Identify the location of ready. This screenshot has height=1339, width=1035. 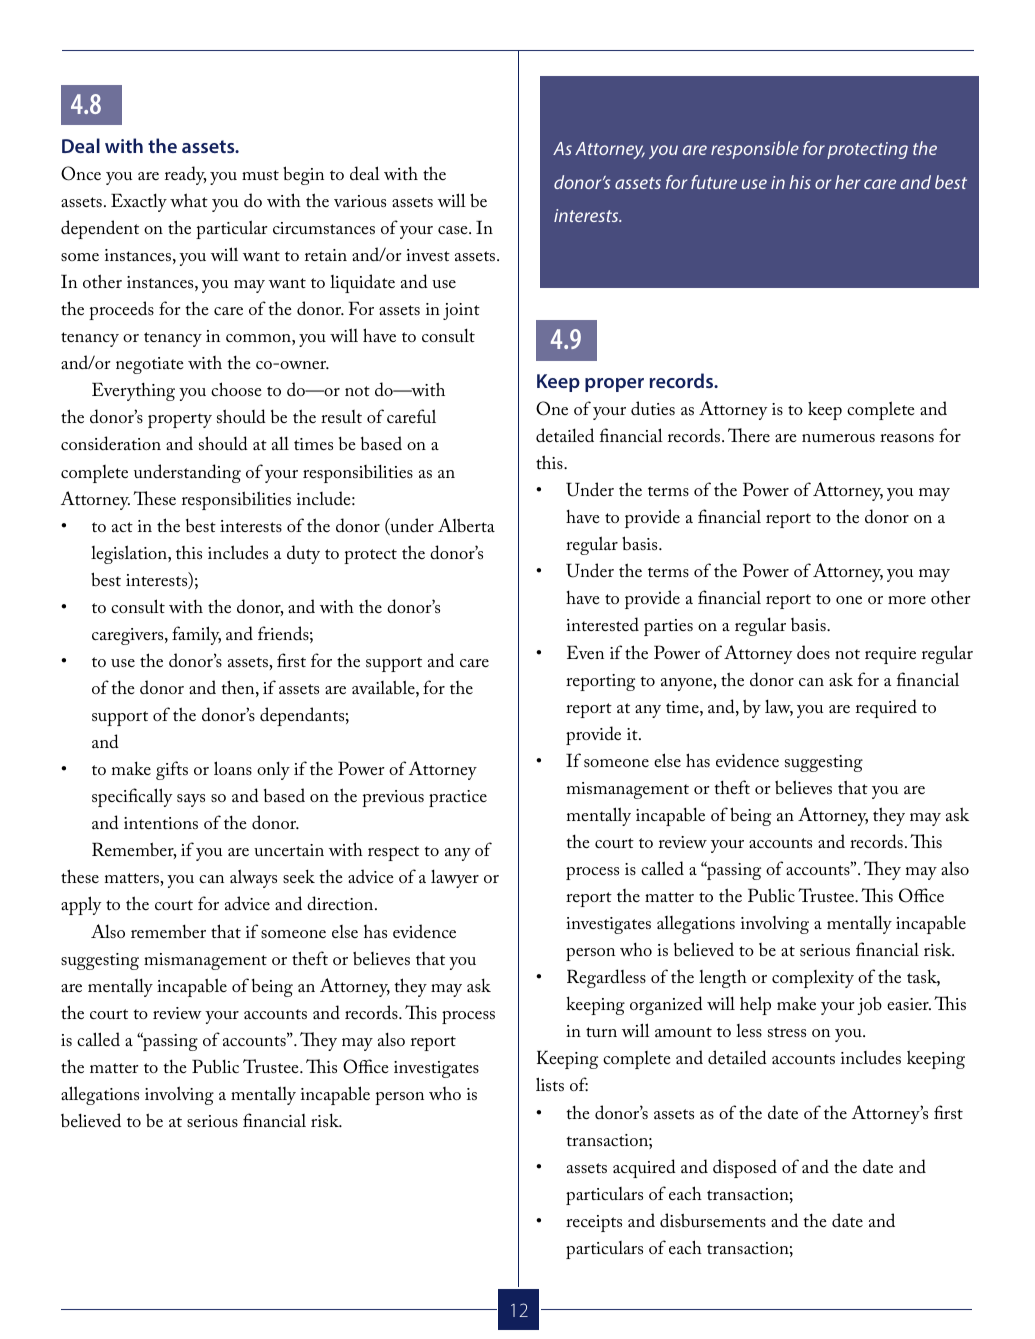
(186, 175).
